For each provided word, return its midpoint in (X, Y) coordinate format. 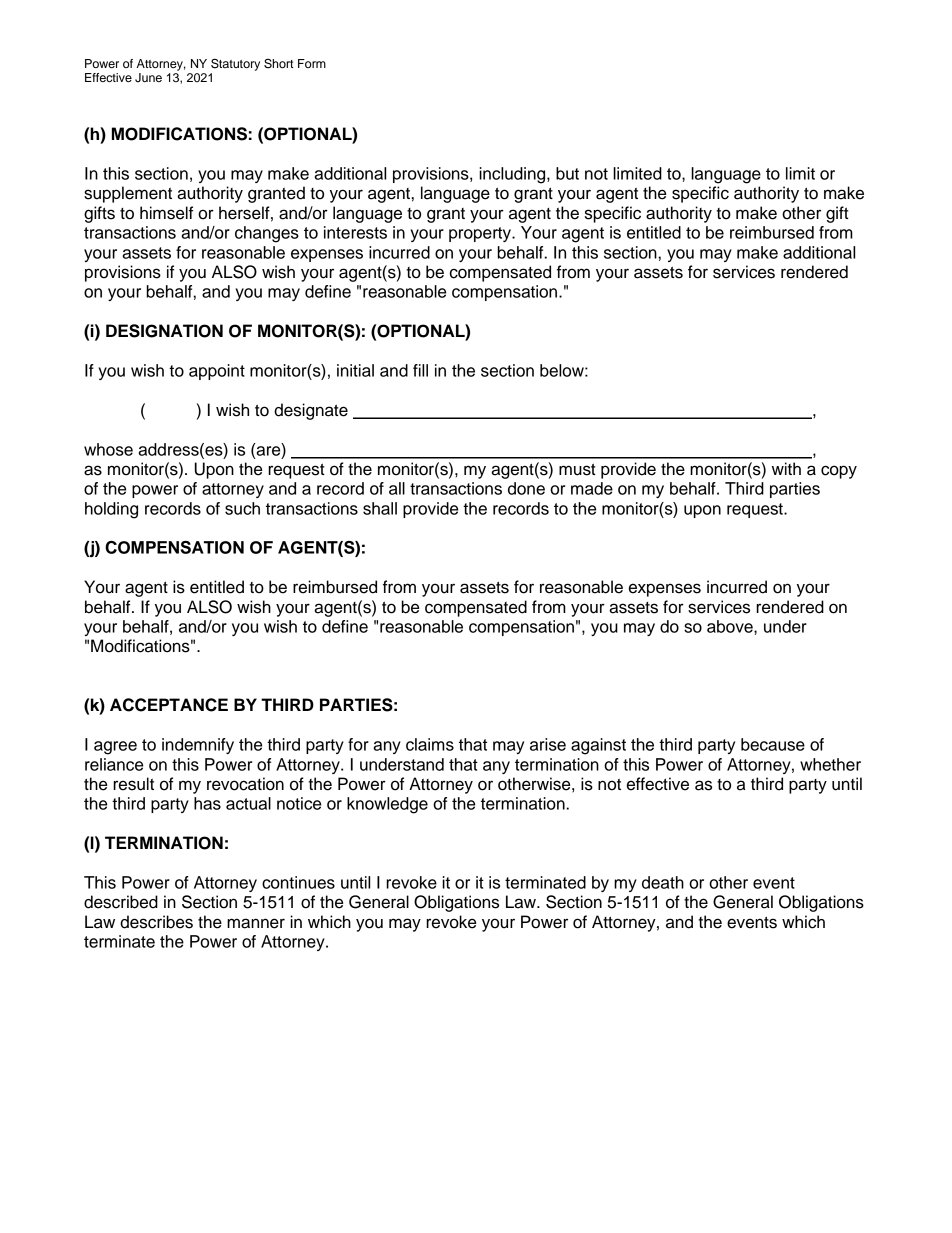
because (773, 744)
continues (298, 882)
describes (156, 922)
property (481, 234)
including (513, 175)
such (242, 508)
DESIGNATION (164, 331)
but (567, 173)
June (148, 78)
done (526, 488)
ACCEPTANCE (169, 705)
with (786, 468)
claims (430, 744)
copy (839, 472)
